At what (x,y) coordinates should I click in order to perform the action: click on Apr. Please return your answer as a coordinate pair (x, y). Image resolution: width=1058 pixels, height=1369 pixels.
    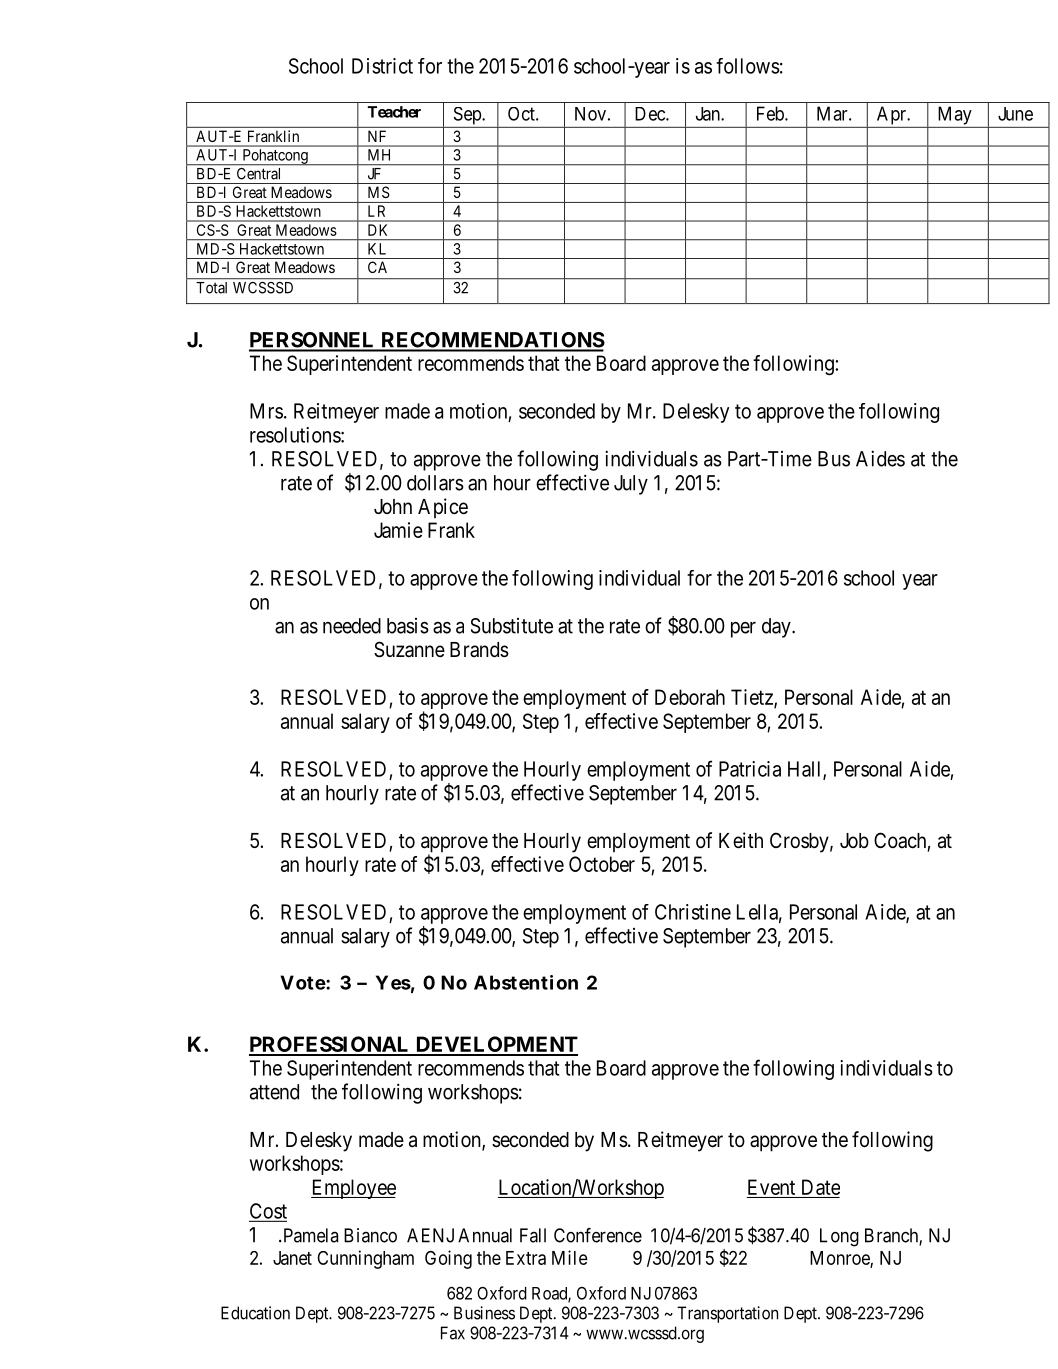
    Looking at the image, I should click on (893, 115).
